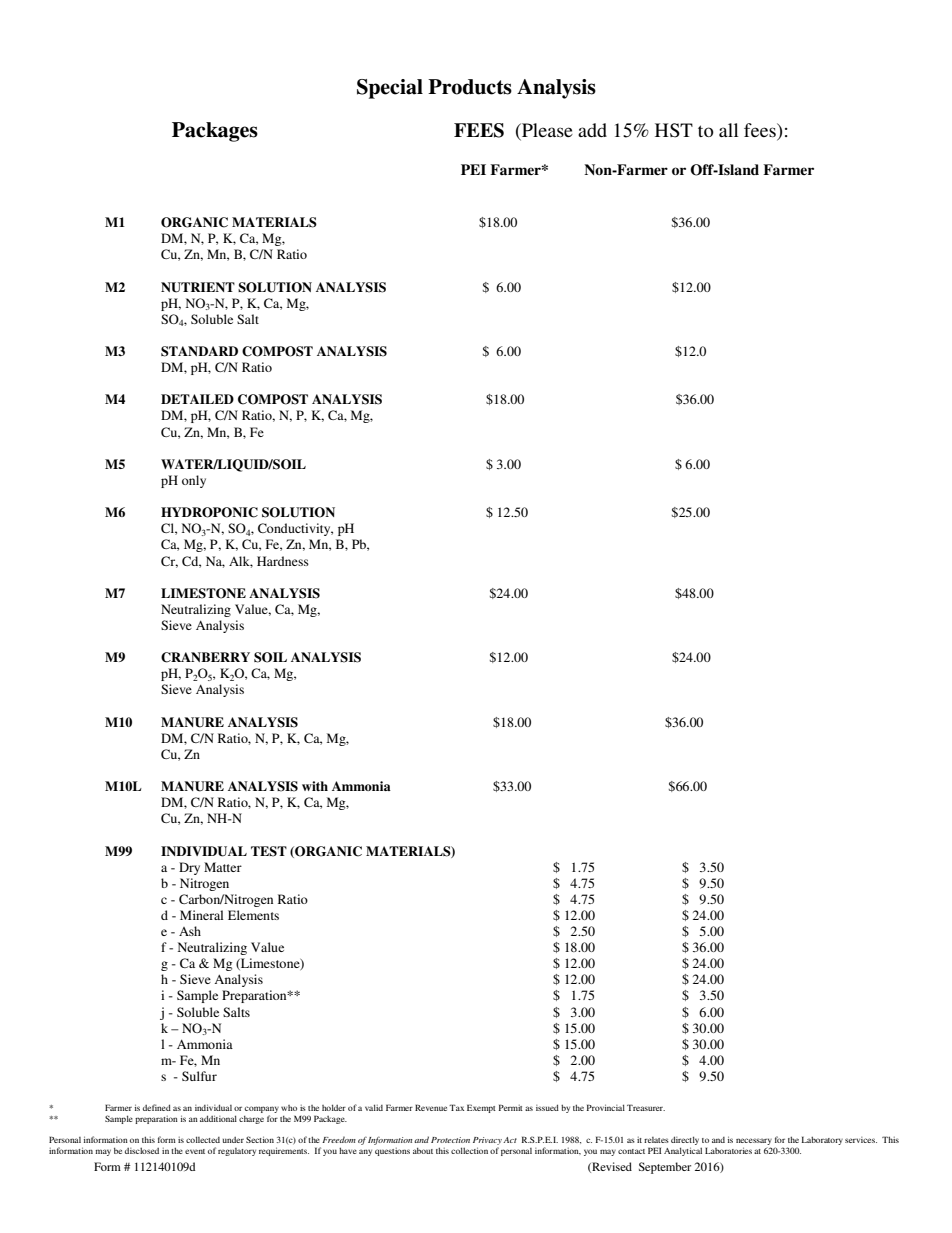  What do you see at coordinates (194, 481) in the page?
I see `only` at bounding box center [194, 481].
